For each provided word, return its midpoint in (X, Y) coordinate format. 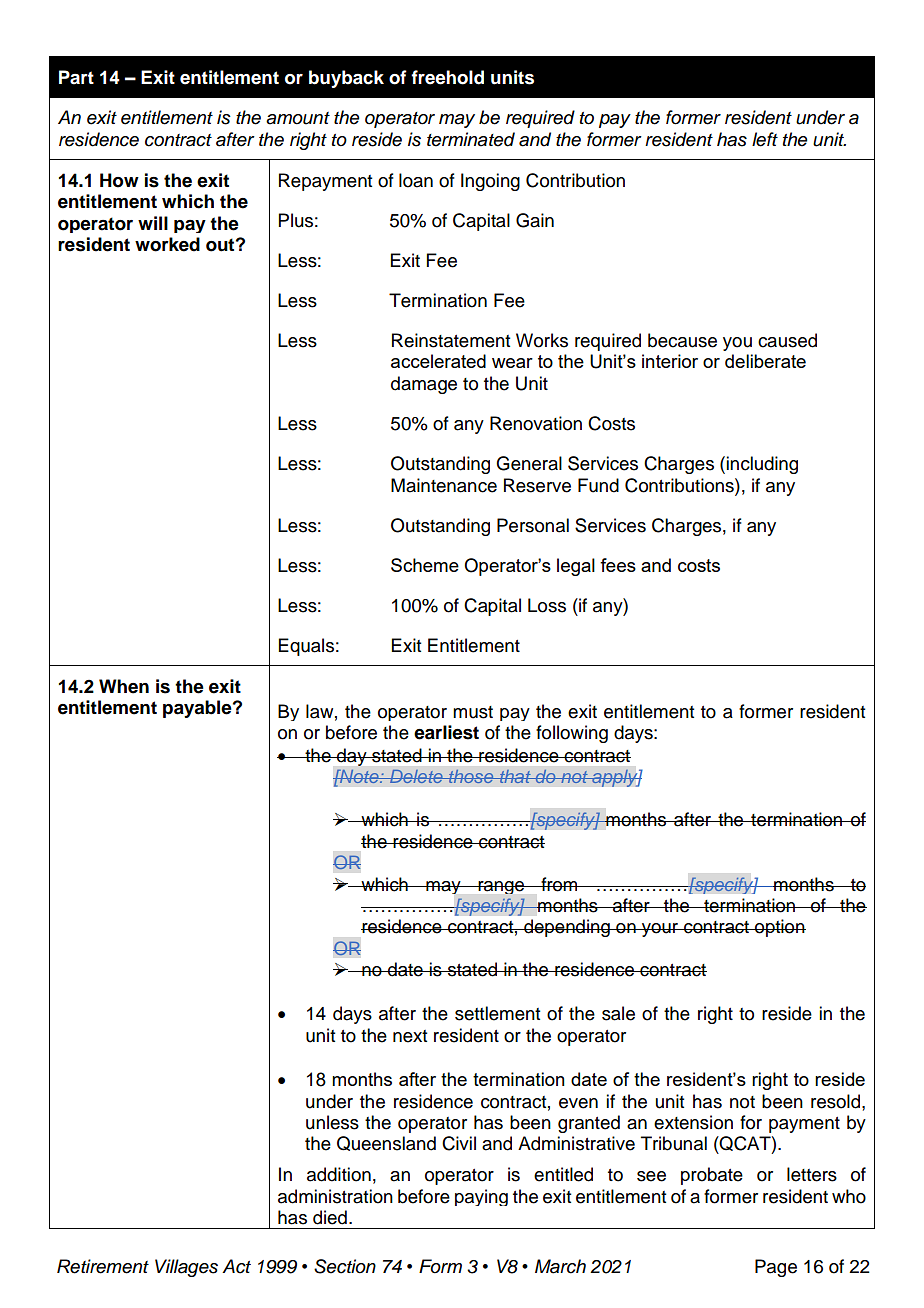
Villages (186, 1268)
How (119, 180)
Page (776, 1268)
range (501, 887)
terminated (471, 139)
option (779, 928)
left (765, 139)
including (762, 465)
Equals (306, 647)
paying (481, 1197)
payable (198, 709)
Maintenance (444, 485)
